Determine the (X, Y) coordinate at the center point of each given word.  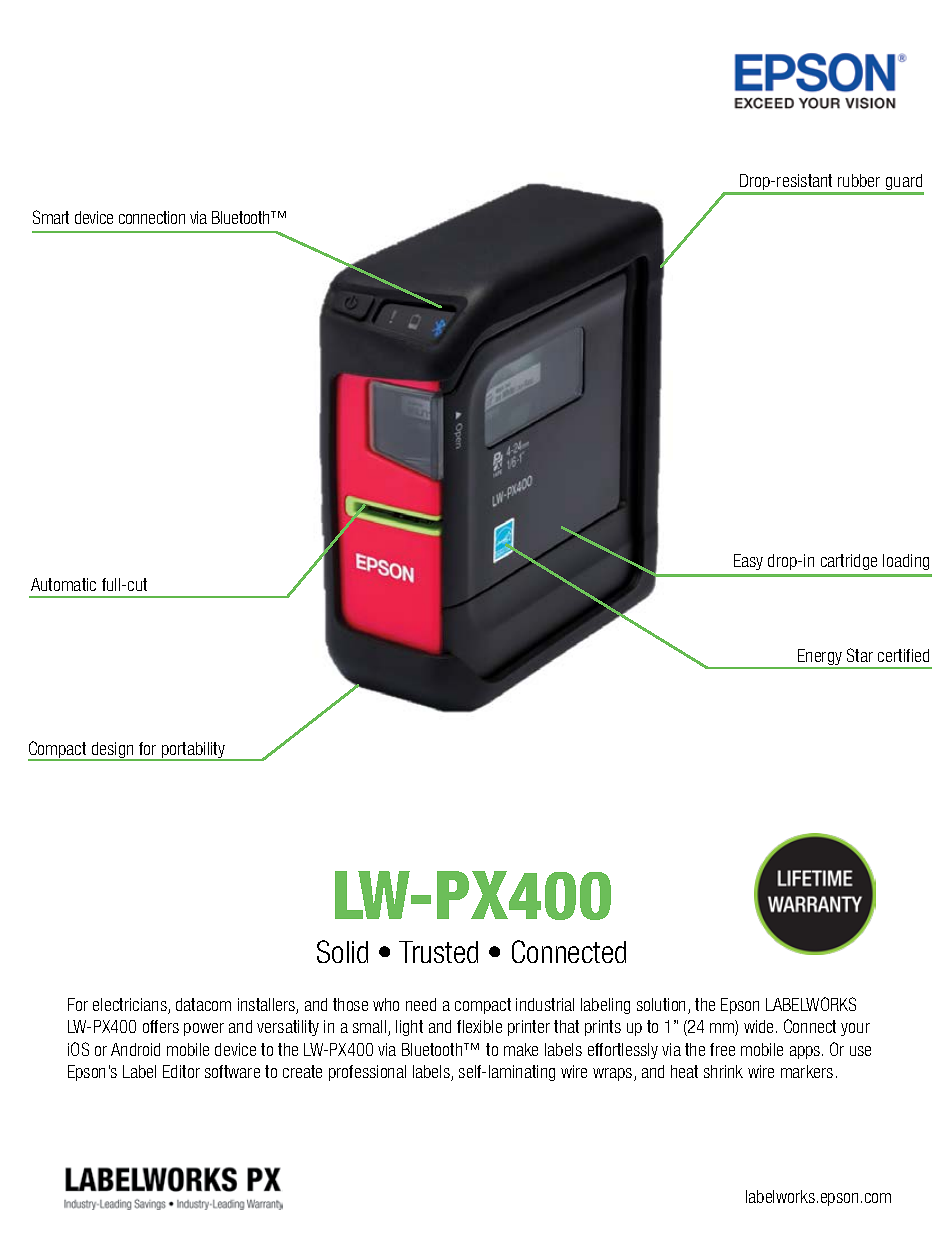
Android (135, 1049)
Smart (51, 217)
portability (194, 751)
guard (904, 184)
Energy (820, 659)
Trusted (438, 952)
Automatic (63, 584)
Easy (748, 562)
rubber (859, 180)
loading (906, 562)
